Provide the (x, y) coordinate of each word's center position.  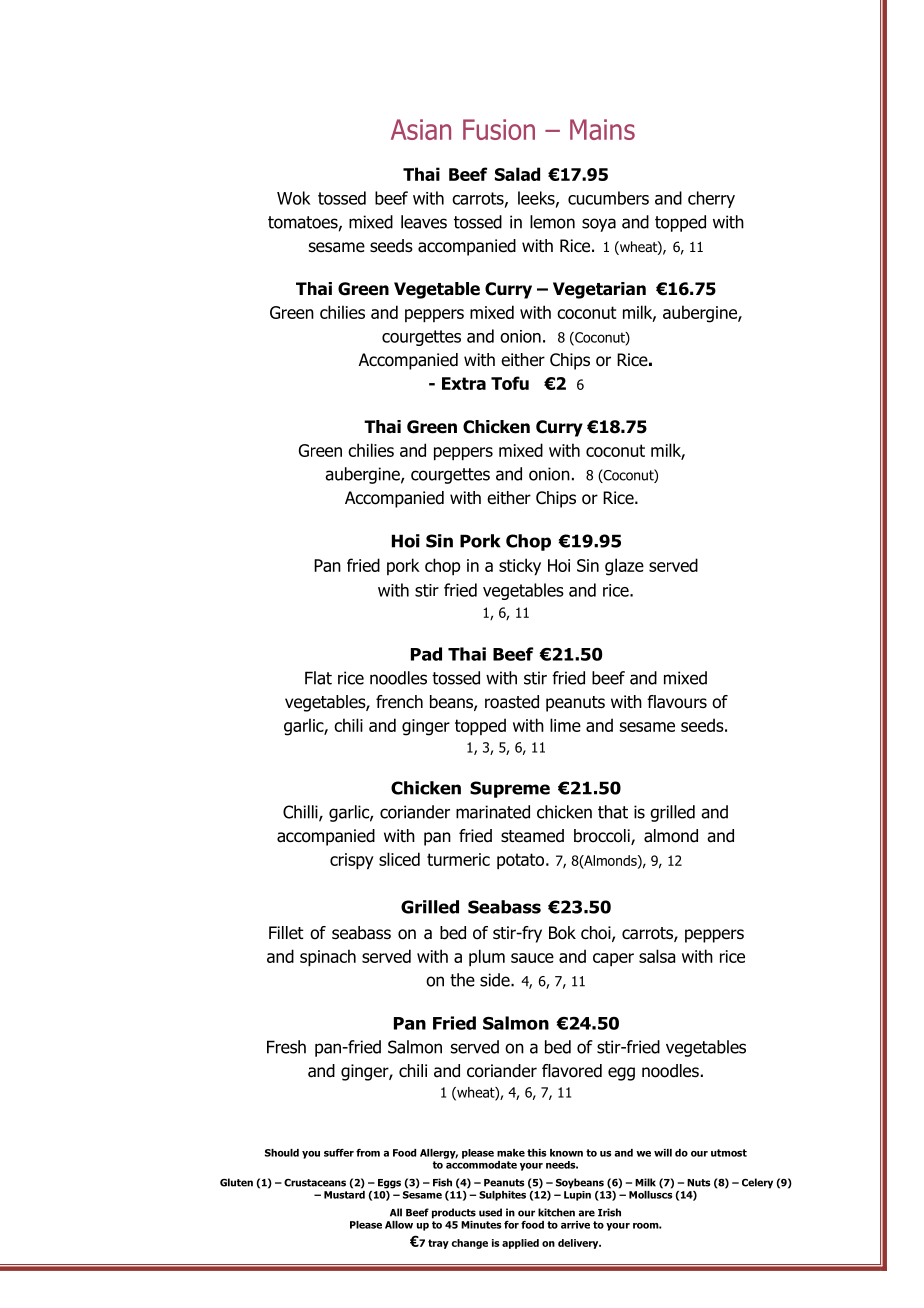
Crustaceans (315, 1183)
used (490, 1212)
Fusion (499, 129)
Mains (602, 129)
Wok (294, 198)
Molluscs (651, 1193)
